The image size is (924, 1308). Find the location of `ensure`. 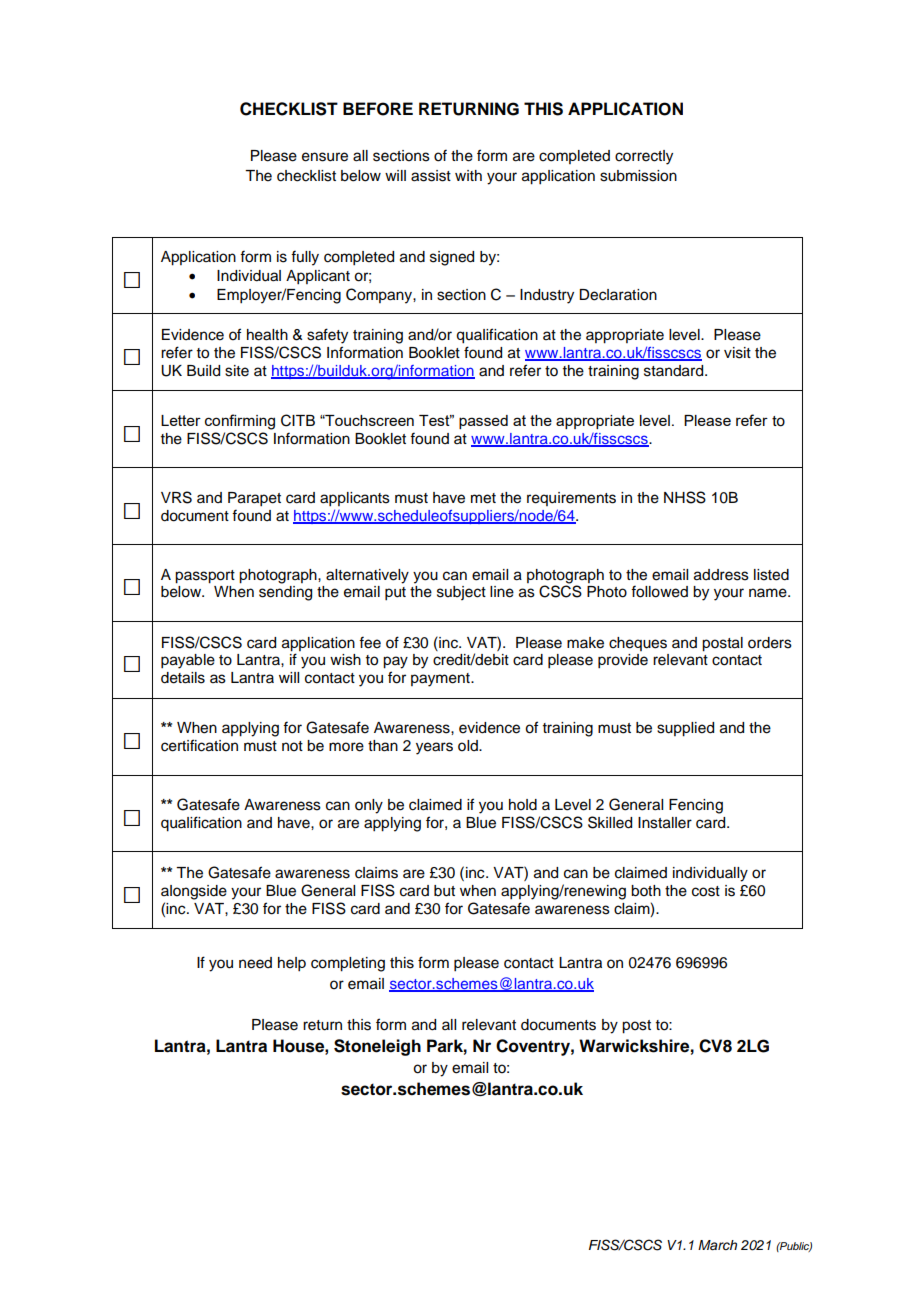

ensure is located at coordinates (325, 157).
